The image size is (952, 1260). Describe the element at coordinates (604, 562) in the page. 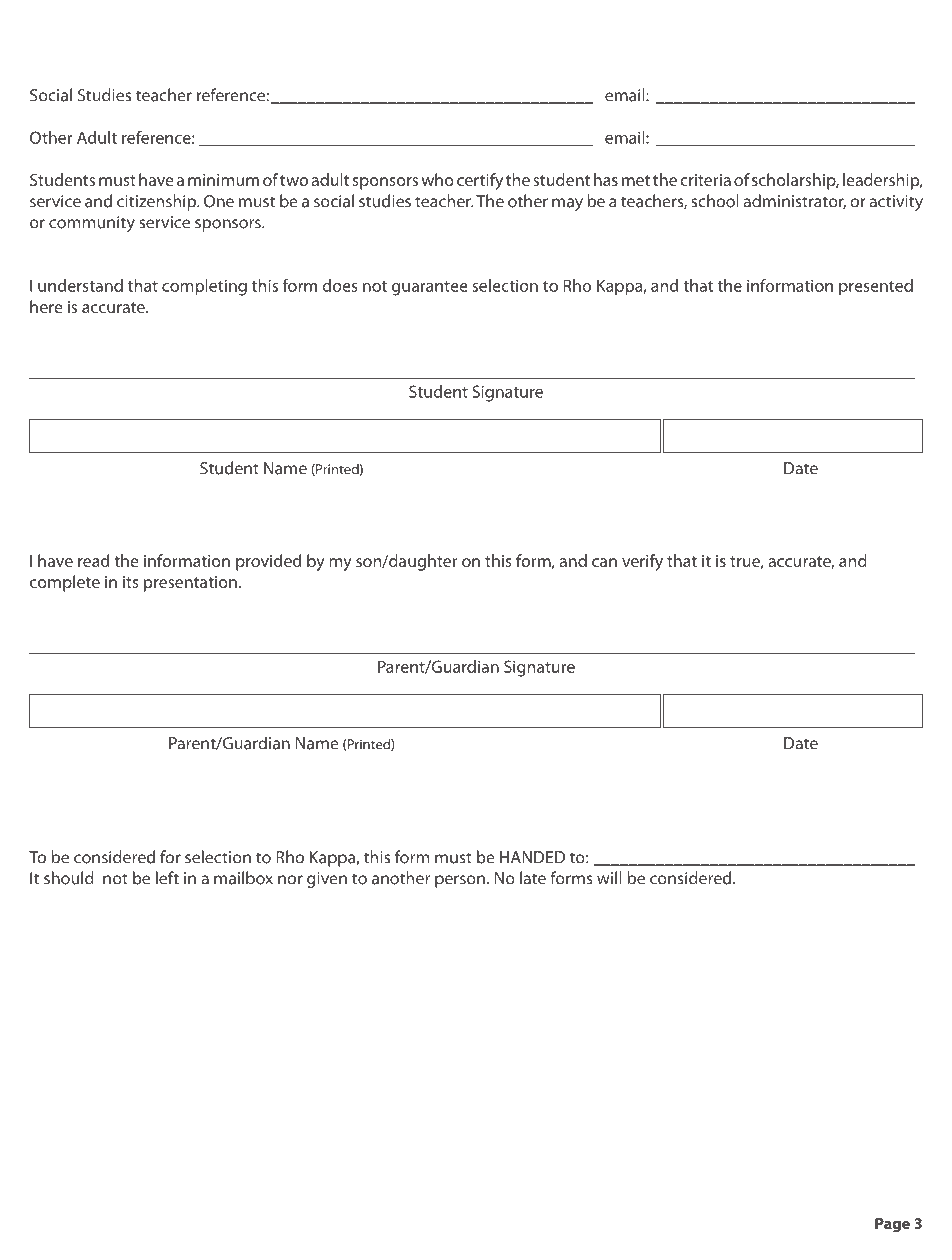

I see `can` at that location.
